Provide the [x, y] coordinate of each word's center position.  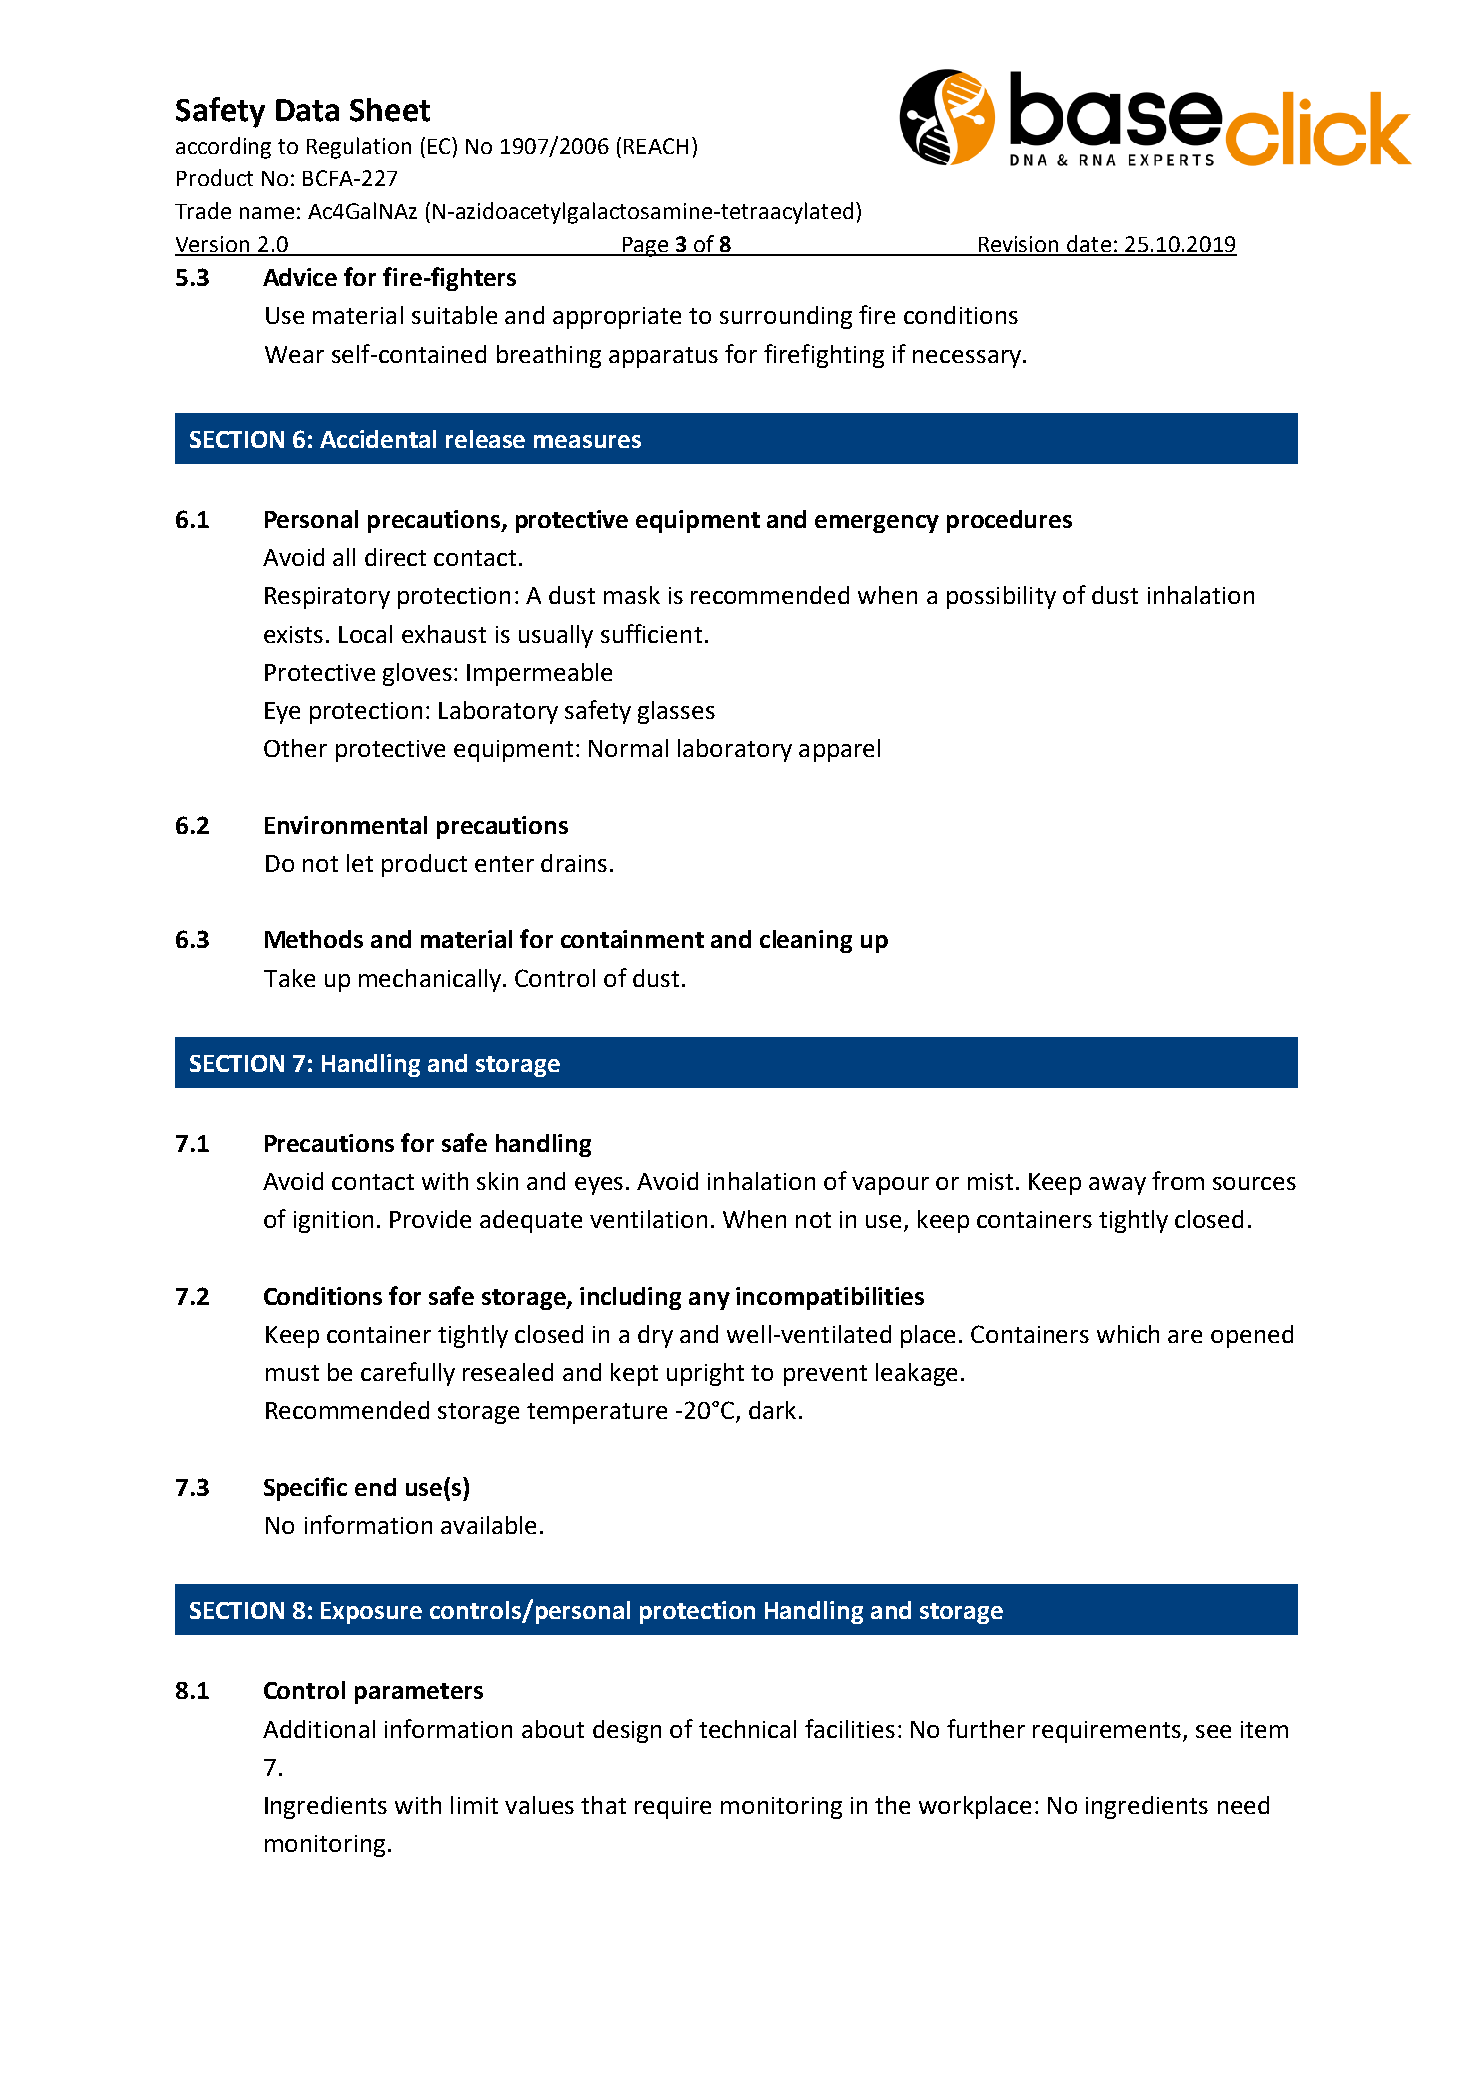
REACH [656, 146]
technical [747, 1729]
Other [295, 748]
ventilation [648, 1219]
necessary [967, 359]
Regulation [359, 148]
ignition [333, 1222]
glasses [676, 712]
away [1117, 1186]
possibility [1001, 597]
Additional [319, 1729]
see [1213, 1731]
